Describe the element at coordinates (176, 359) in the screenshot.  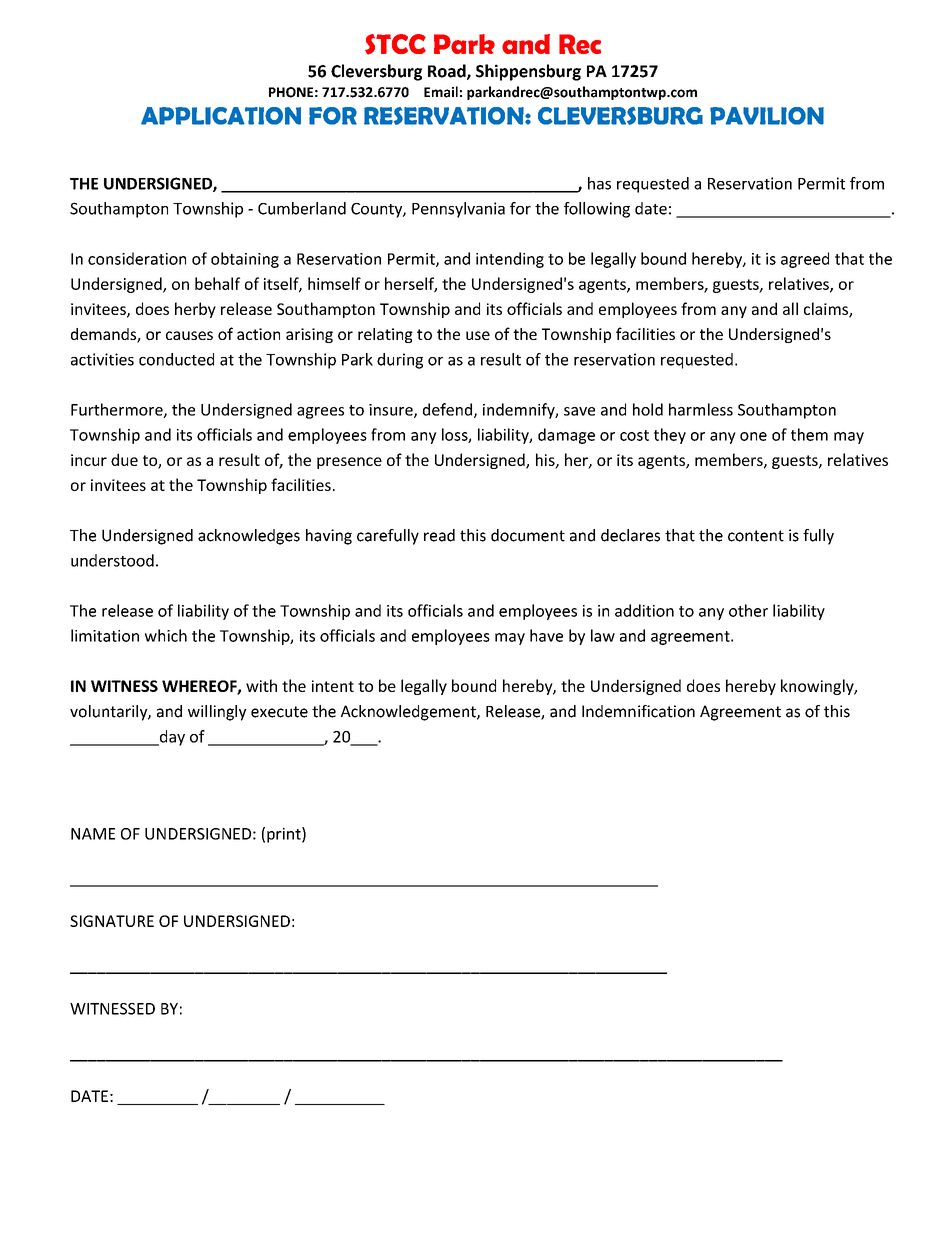
I see `conducted` at that location.
